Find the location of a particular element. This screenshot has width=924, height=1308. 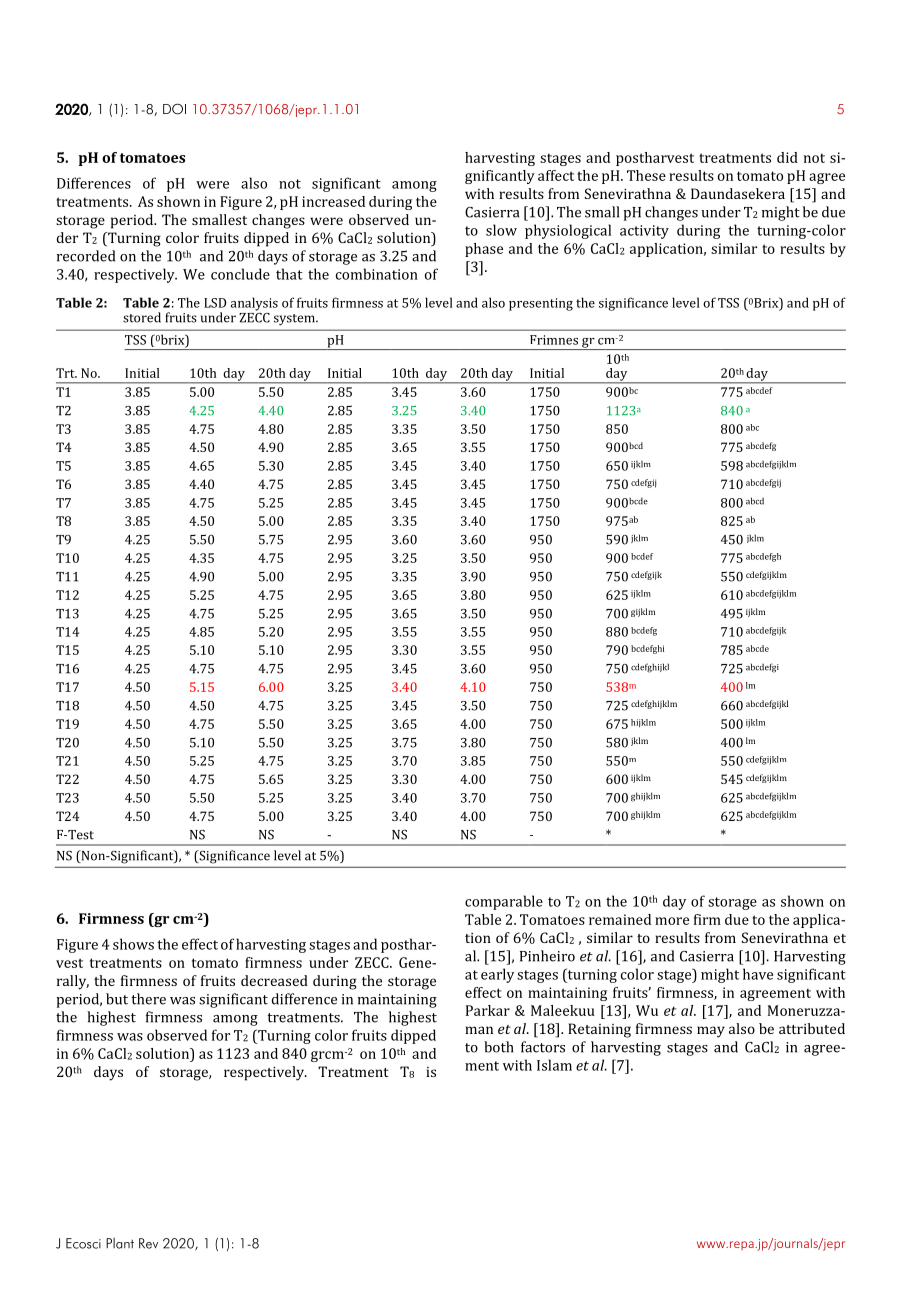

both is located at coordinates (499, 1047).
